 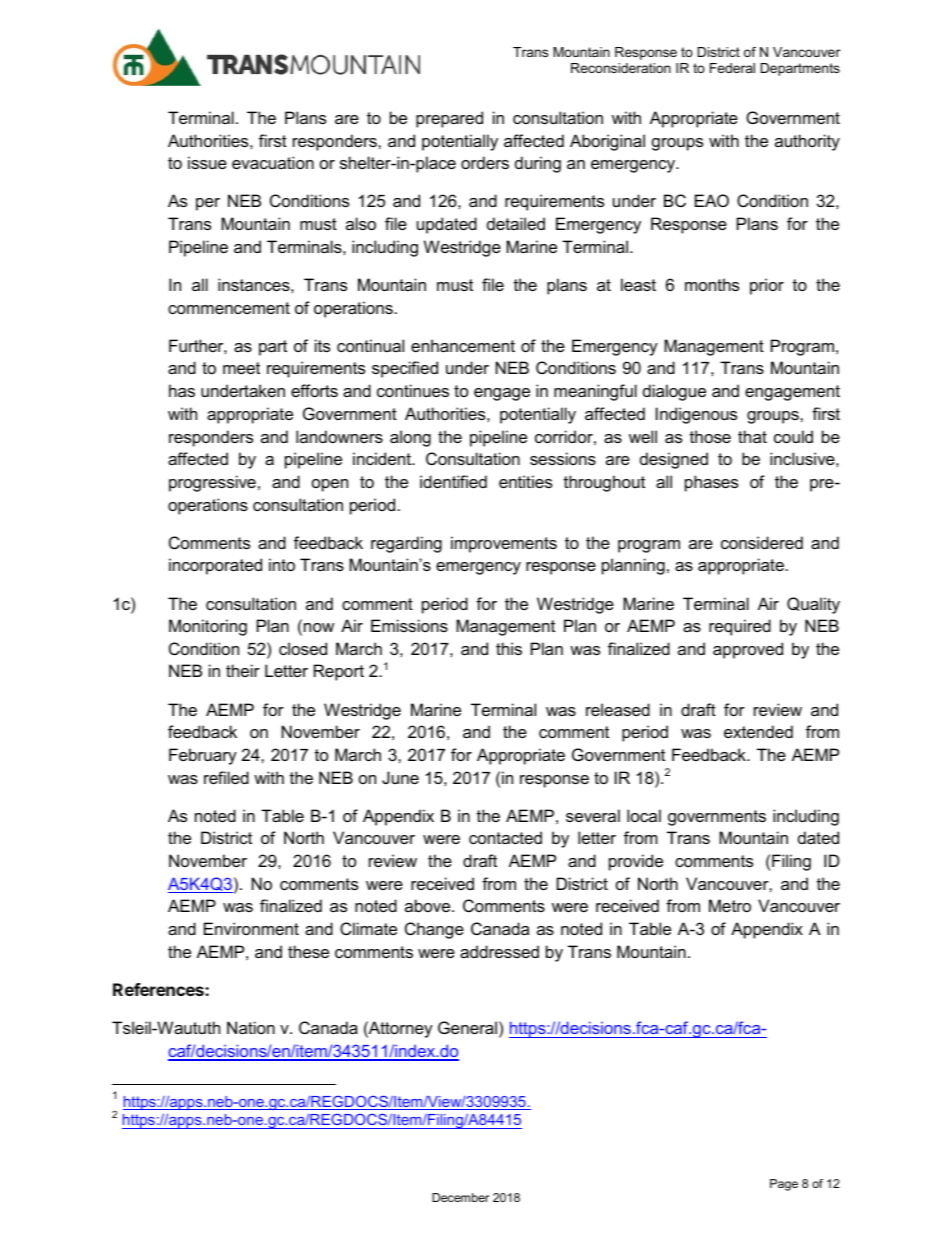 What do you see at coordinates (251, 1027) in the document?
I see `Nation` at bounding box center [251, 1027].
